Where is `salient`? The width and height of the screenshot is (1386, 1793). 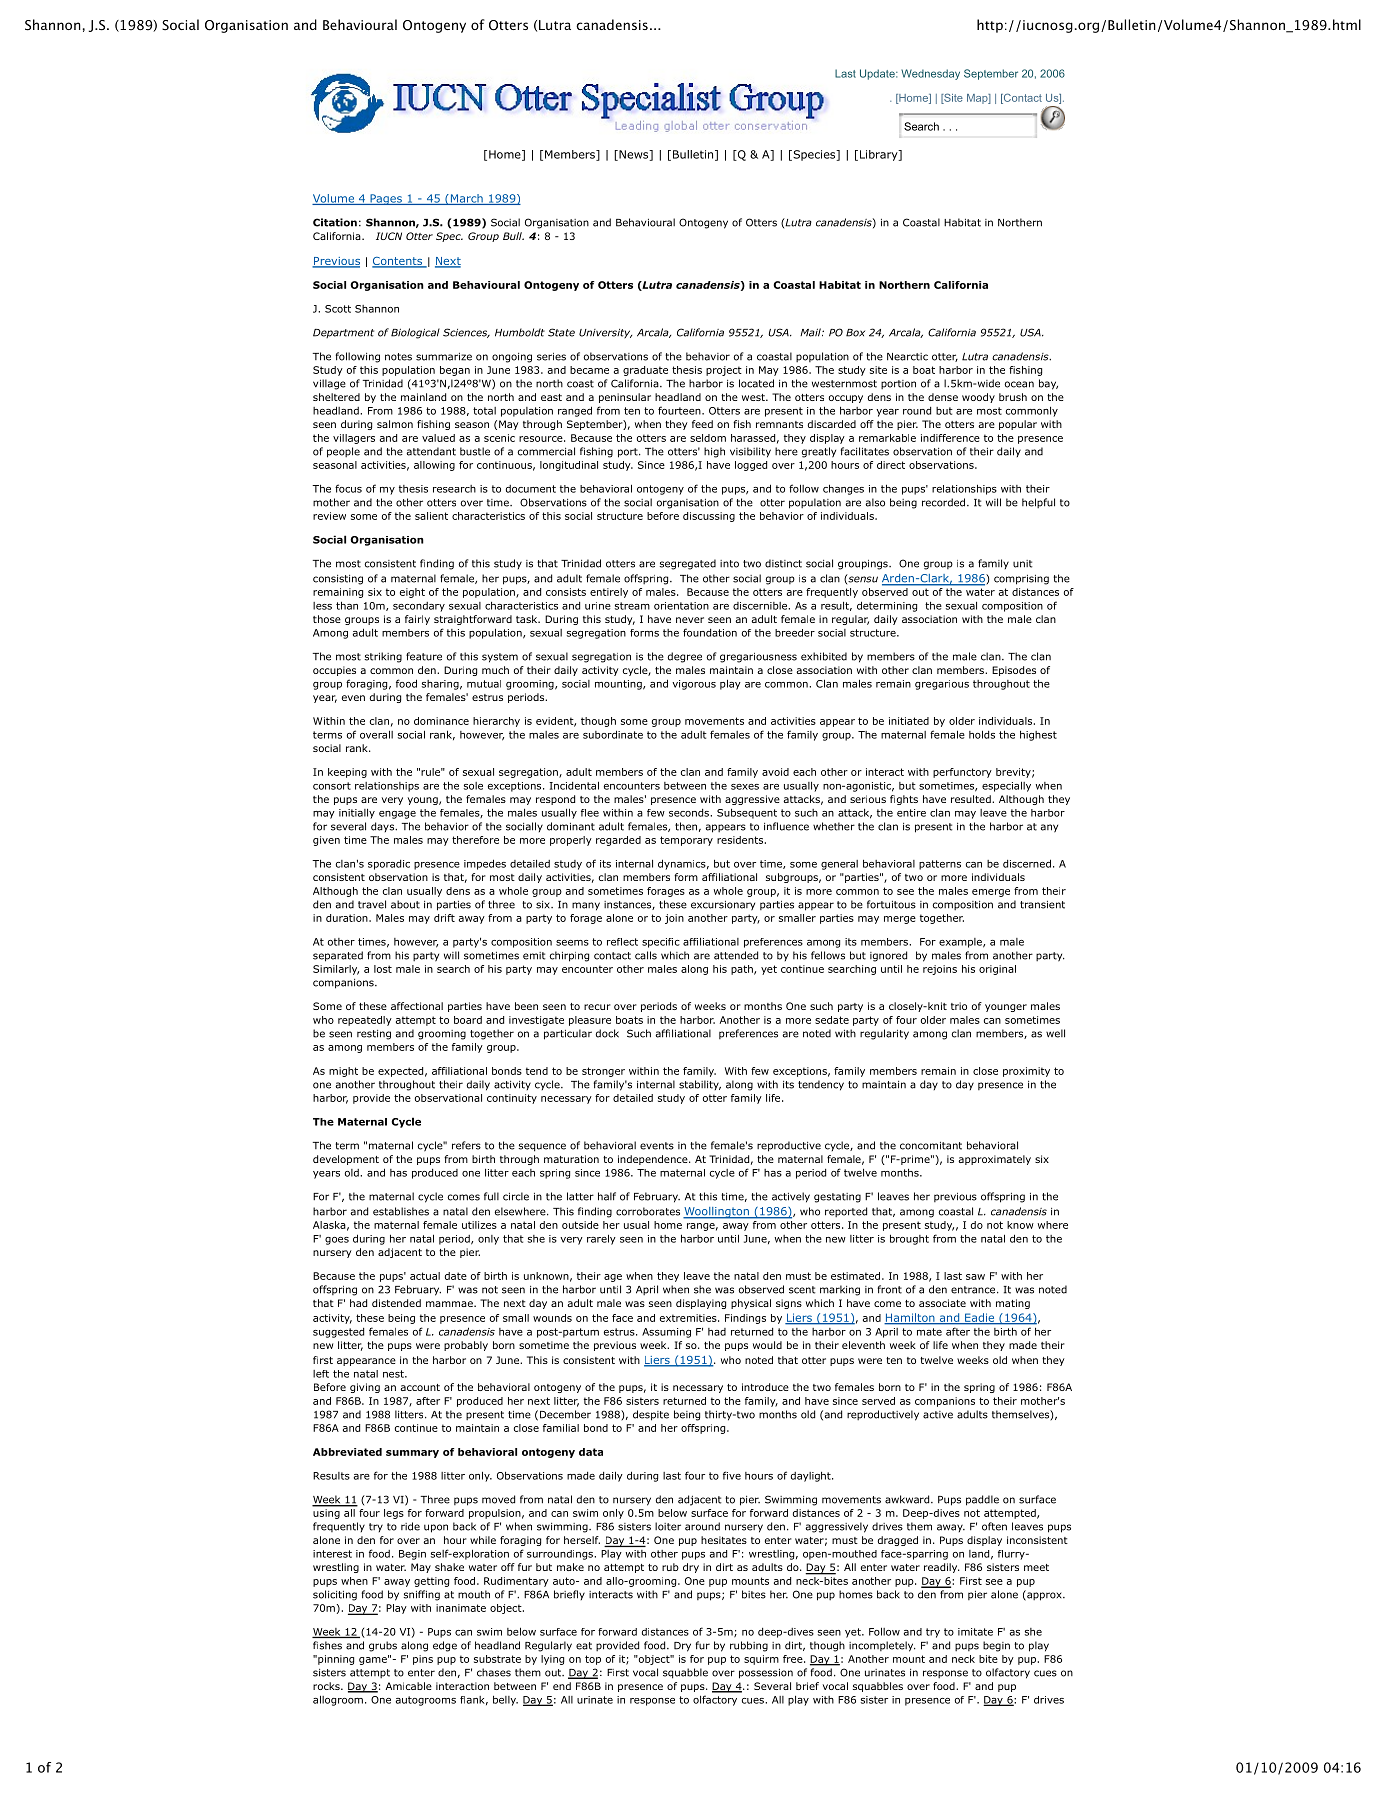
salient is located at coordinates (431, 516).
